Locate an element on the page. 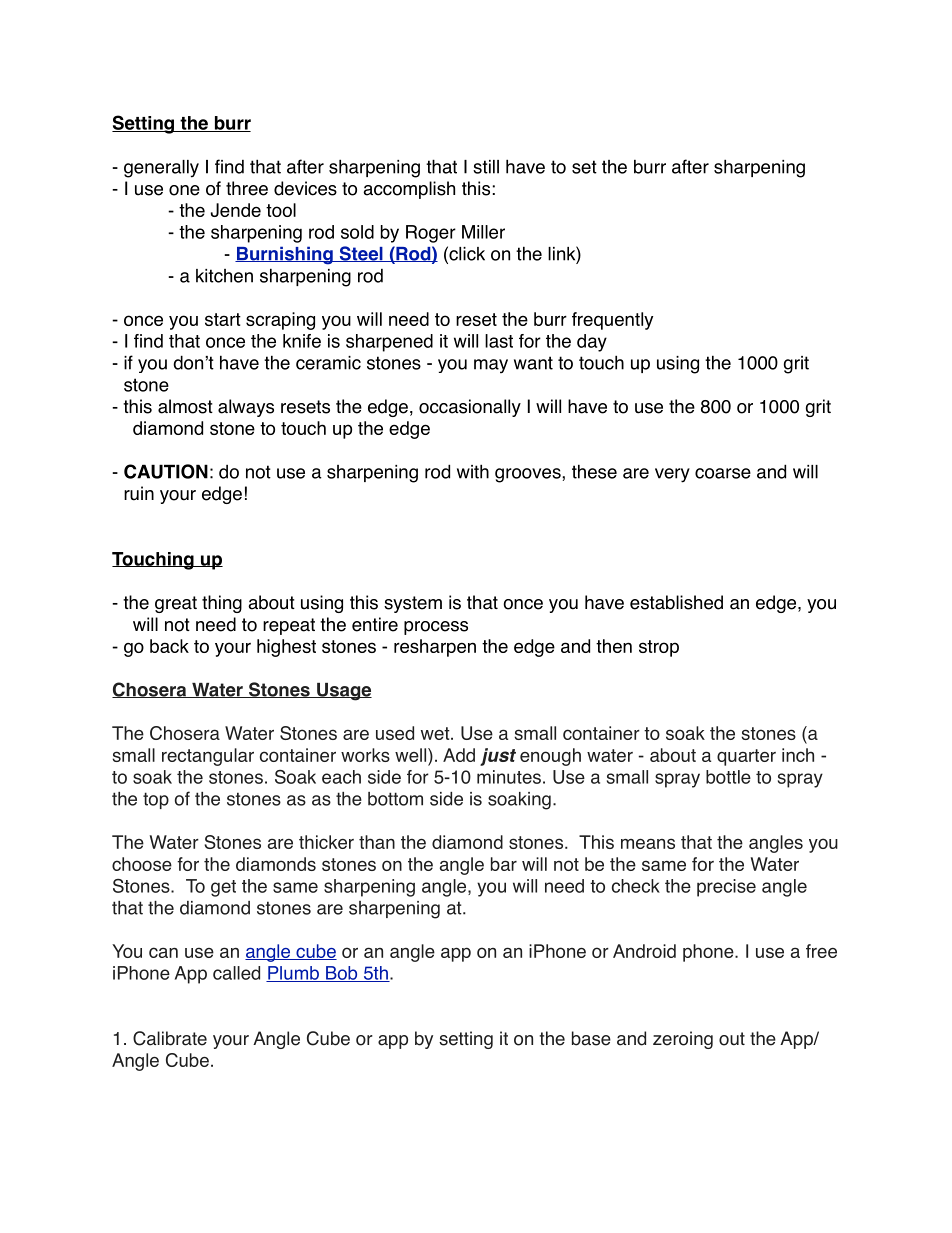 This page has height=1233, width=952. Calibrate is located at coordinates (170, 1038).
